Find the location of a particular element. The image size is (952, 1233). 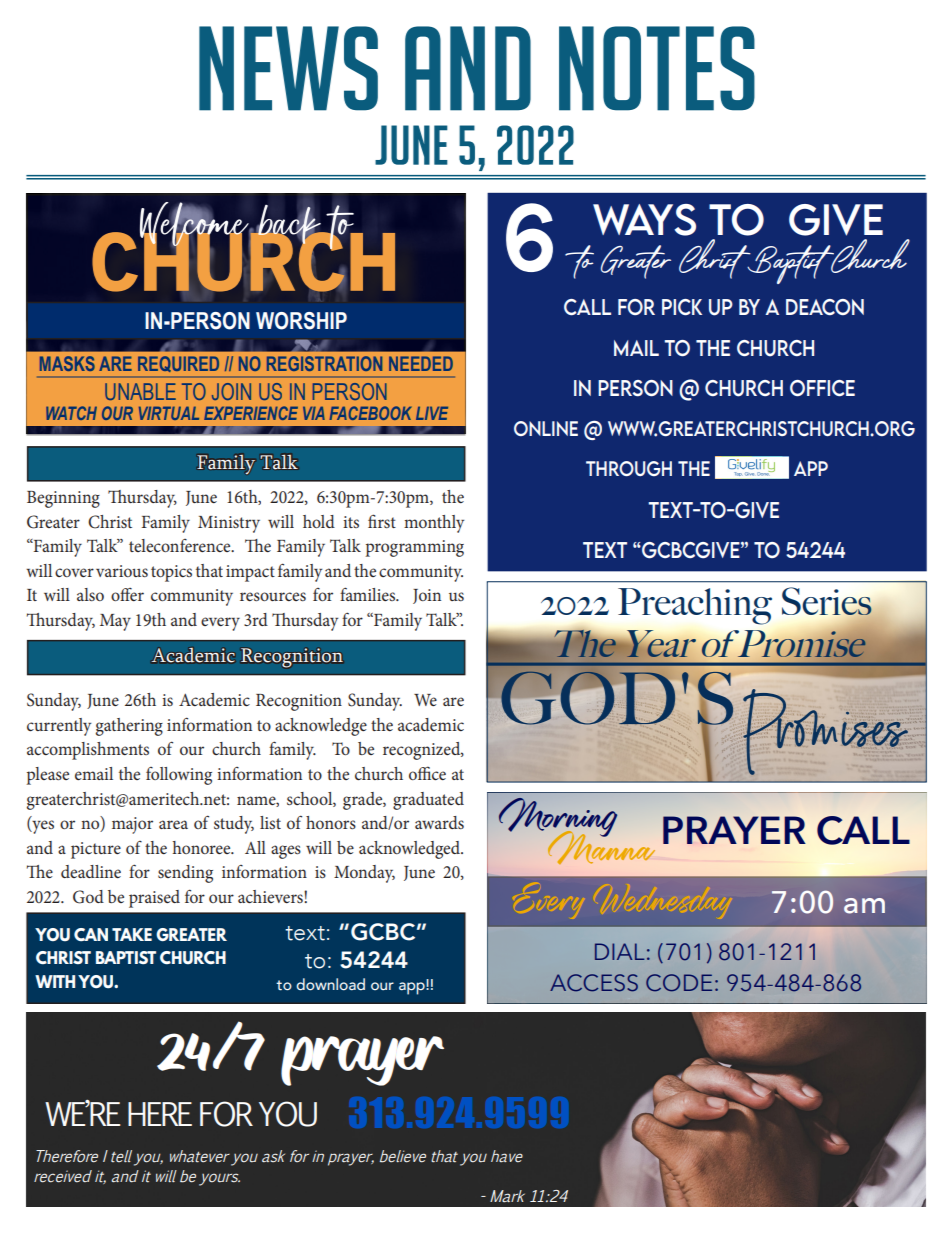

notes is located at coordinates (657, 68).
